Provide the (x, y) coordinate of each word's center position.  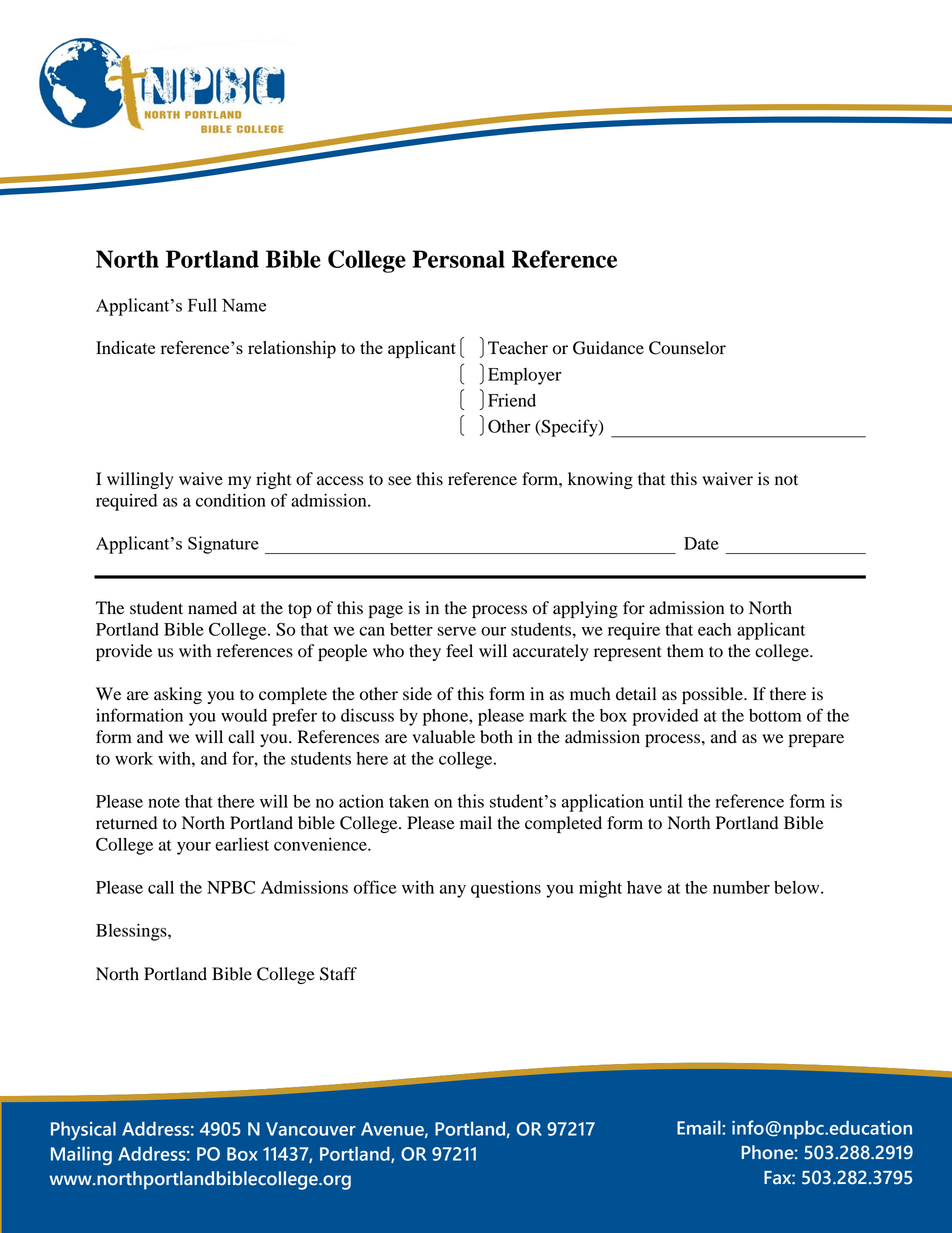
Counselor (687, 348)
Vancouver (311, 1129)
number (741, 887)
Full (202, 305)
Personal (459, 259)
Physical (83, 1130)
